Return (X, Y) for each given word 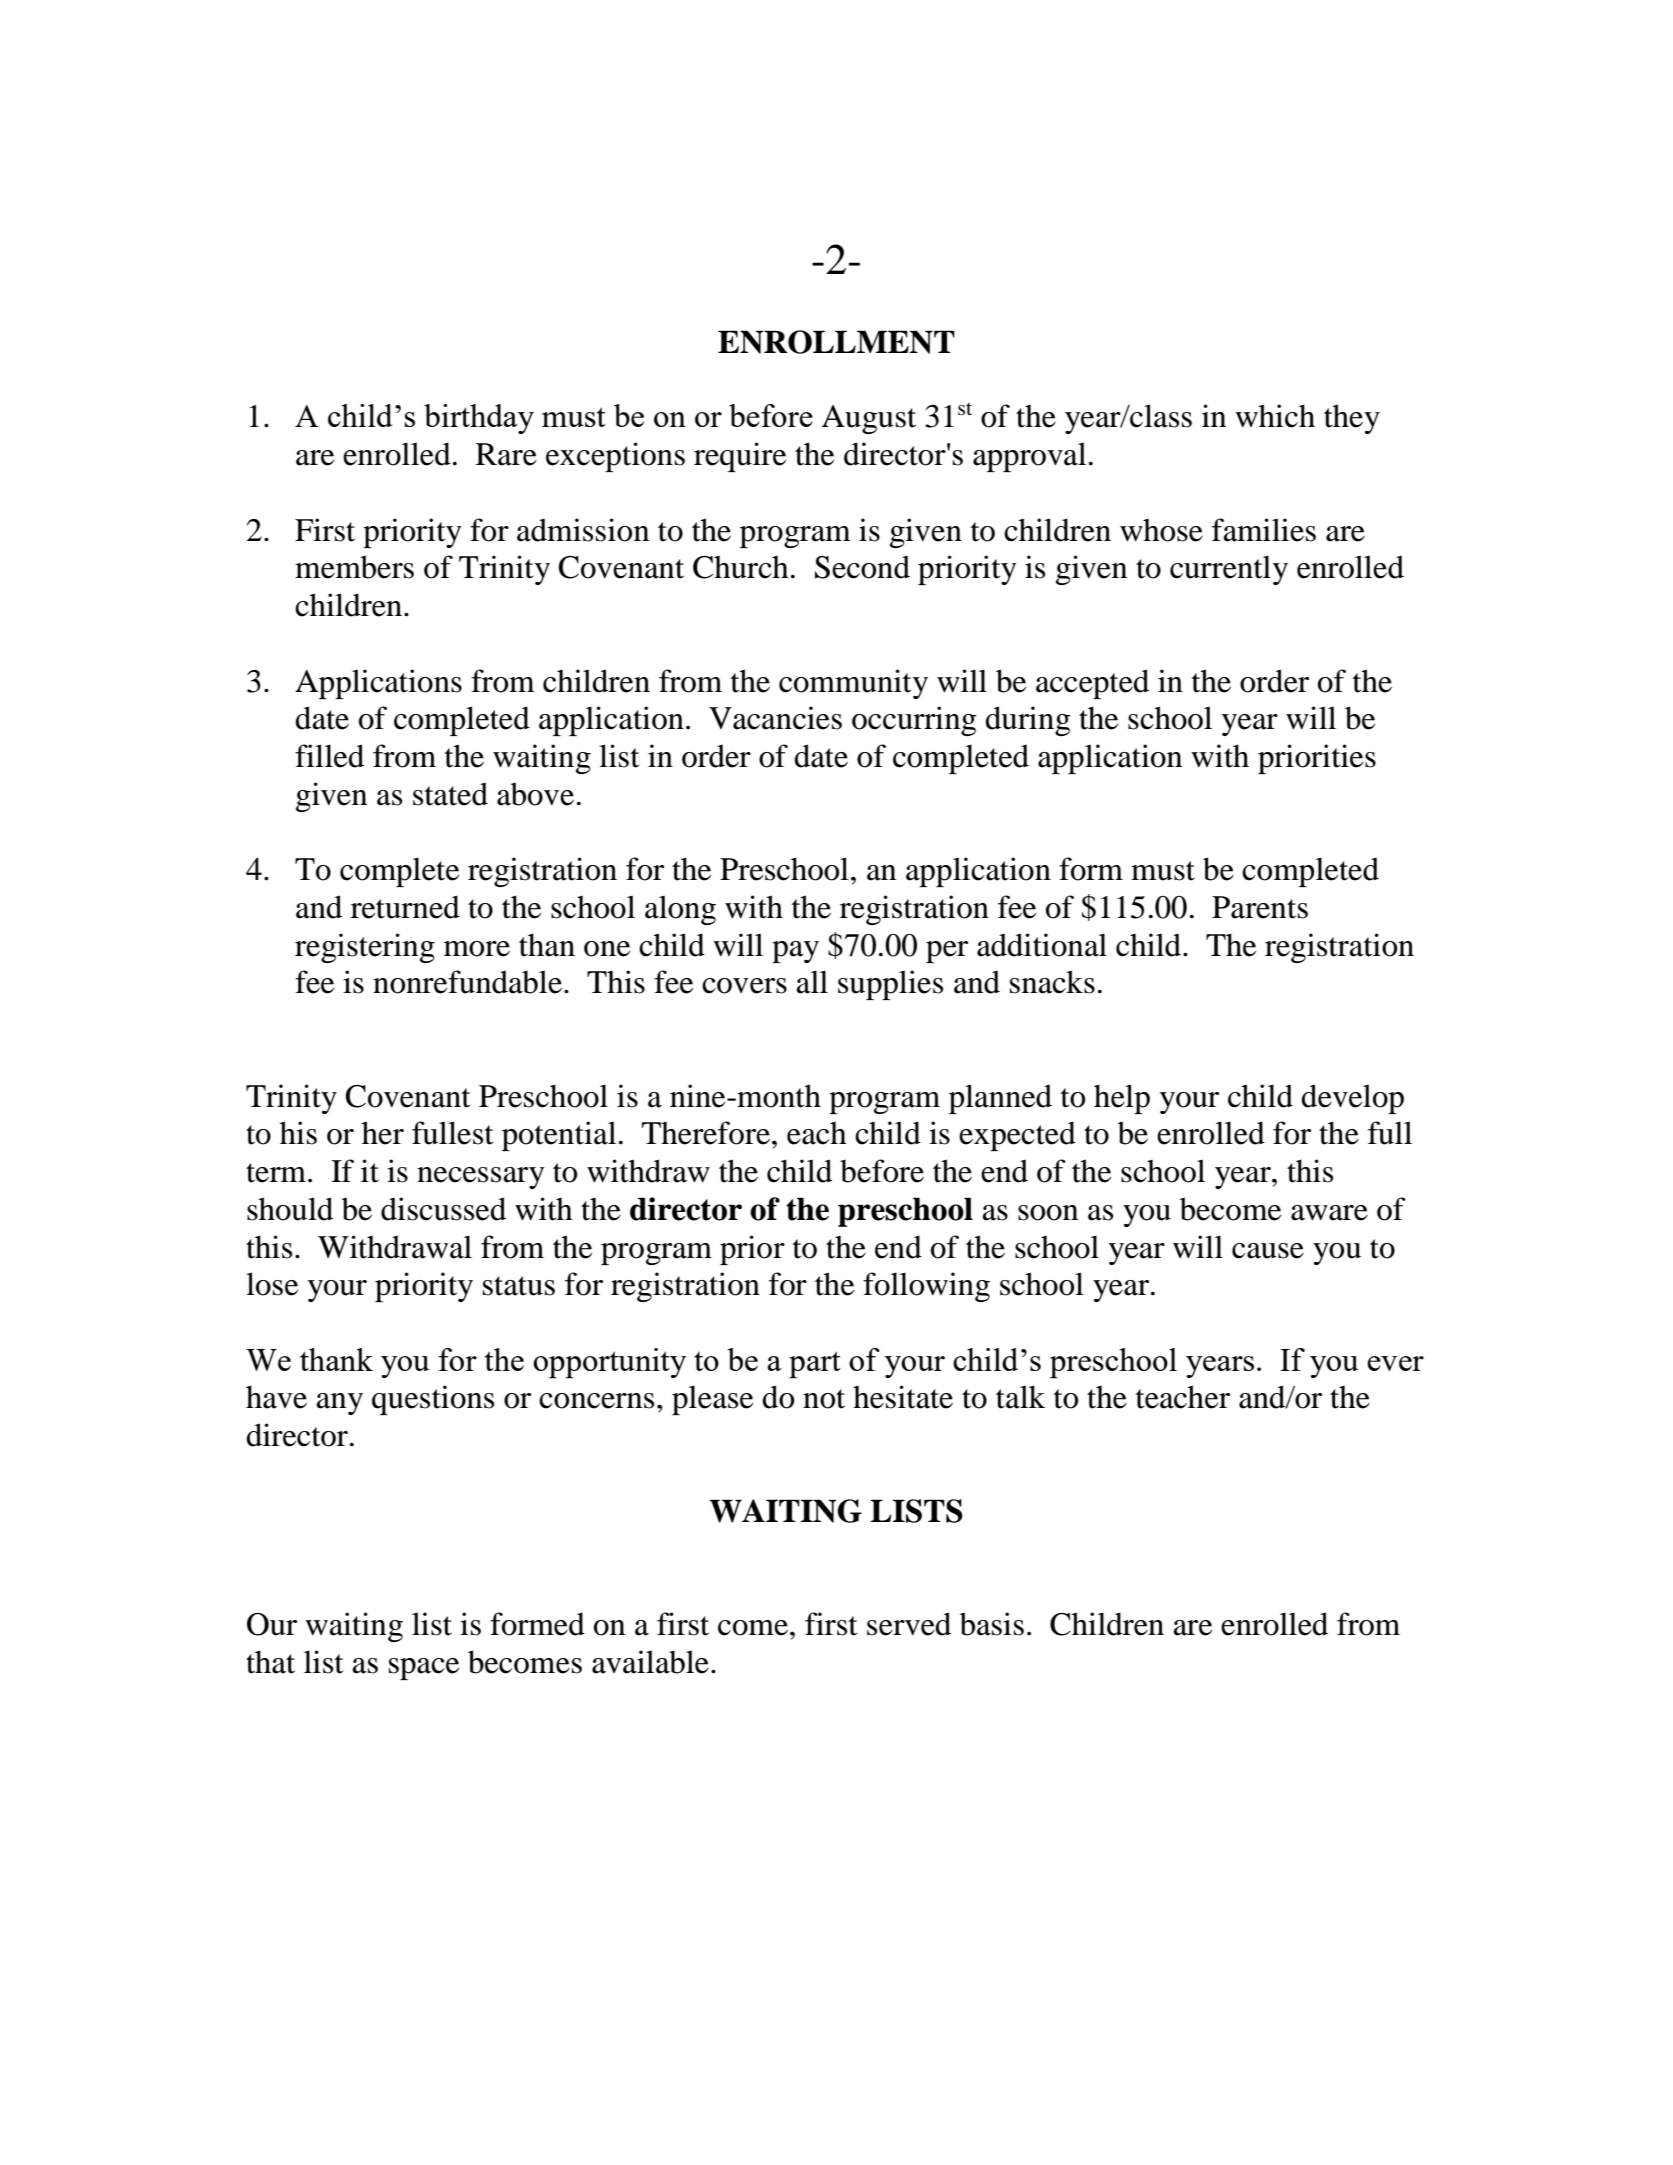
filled (329, 756)
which (1275, 416)
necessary (481, 1178)
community (853, 684)
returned (405, 907)
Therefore (706, 1133)
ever (1395, 1363)
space (424, 1669)
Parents (1260, 907)
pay (795, 952)
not (824, 1399)
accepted (1092, 684)
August (869, 419)
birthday (479, 419)
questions (433, 1400)
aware (1329, 1213)
